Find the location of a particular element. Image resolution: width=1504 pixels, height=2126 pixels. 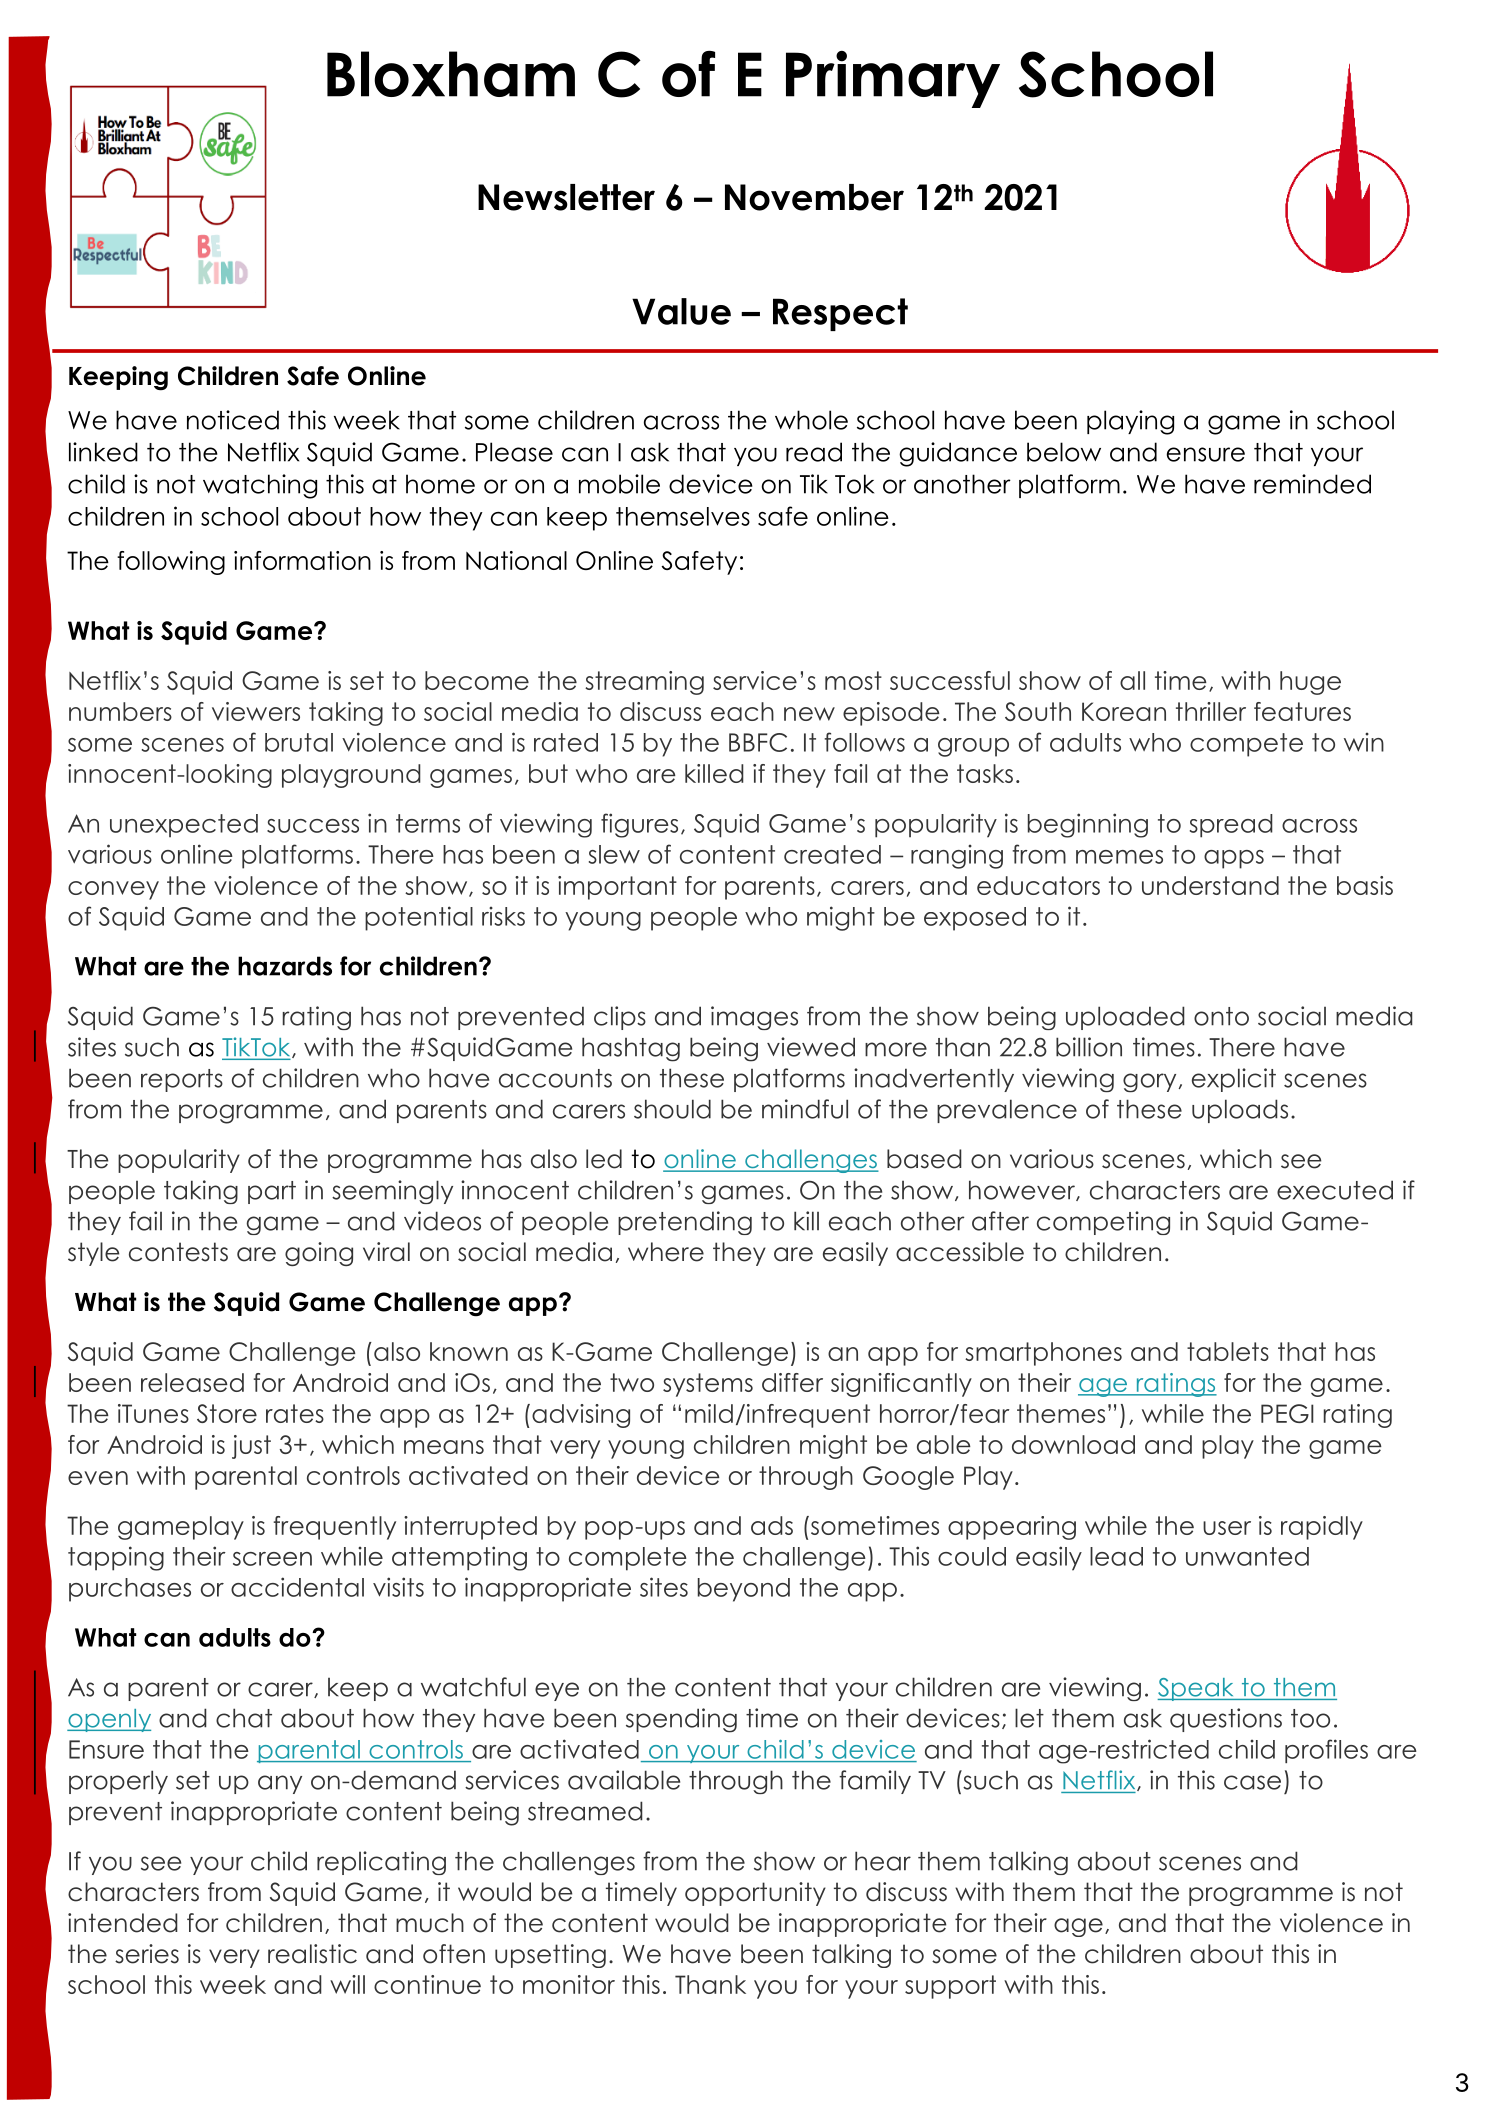

part is located at coordinates (272, 1192).
